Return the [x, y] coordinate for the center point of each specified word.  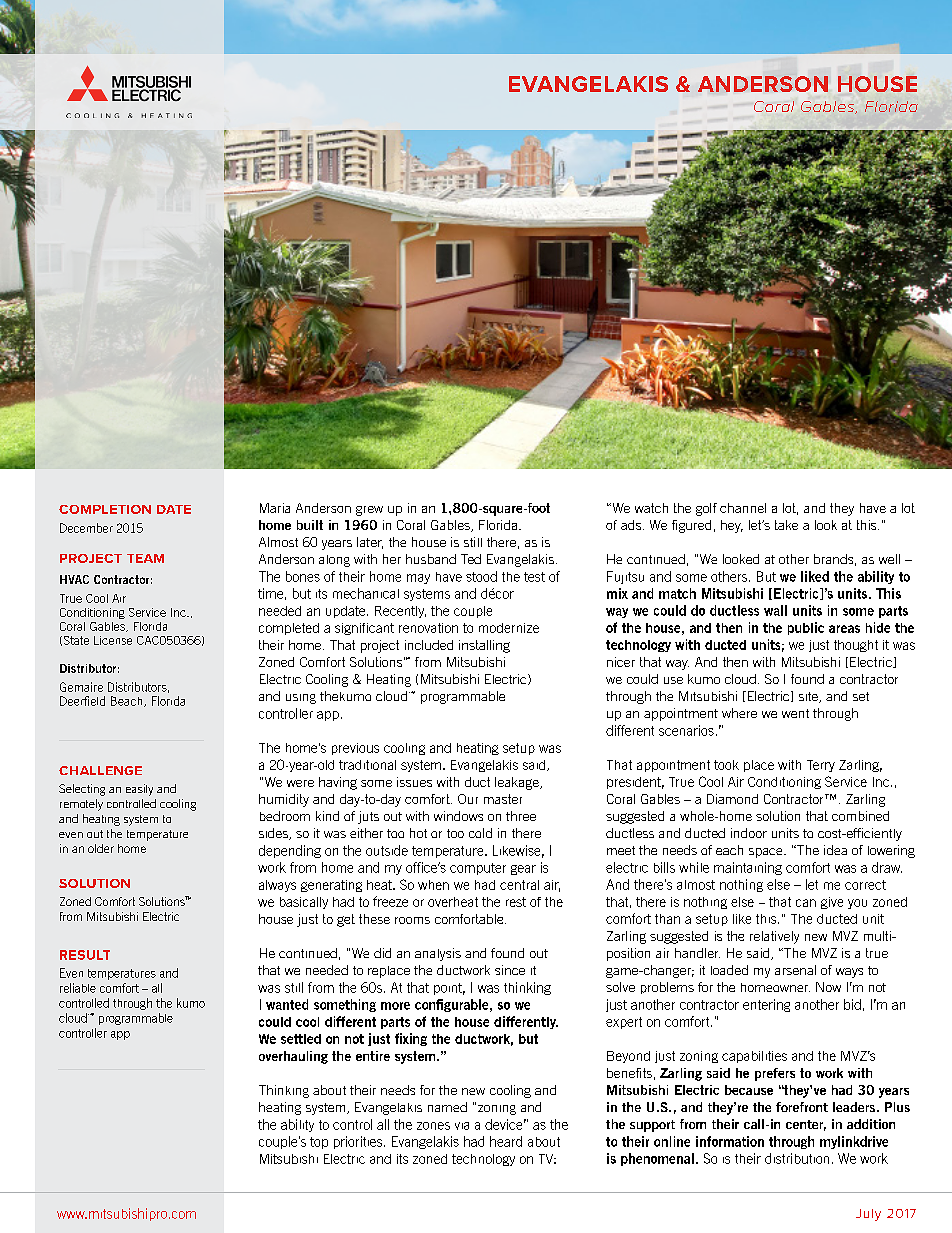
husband [431, 559]
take [786, 525]
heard [506, 1141]
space [767, 853]
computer [478, 869]
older [101, 848]
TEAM [145, 558]
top [319, 1143]
